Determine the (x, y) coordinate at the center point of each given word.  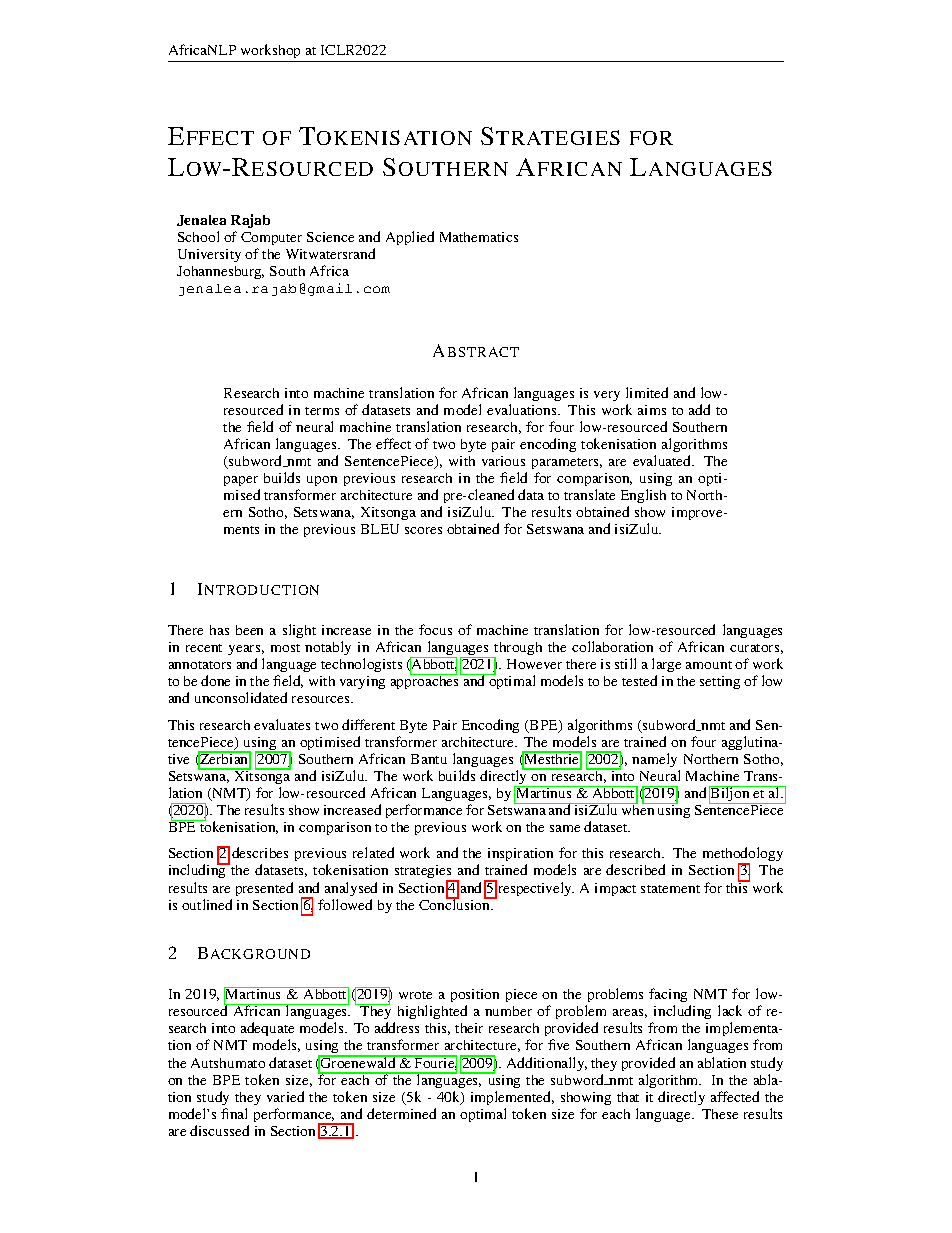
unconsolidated (241, 697)
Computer (271, 238)
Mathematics (479, 237)
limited (647, 392)
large (666, 667)
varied (285, 1096)
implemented (512, 1098)
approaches (426, 681)
